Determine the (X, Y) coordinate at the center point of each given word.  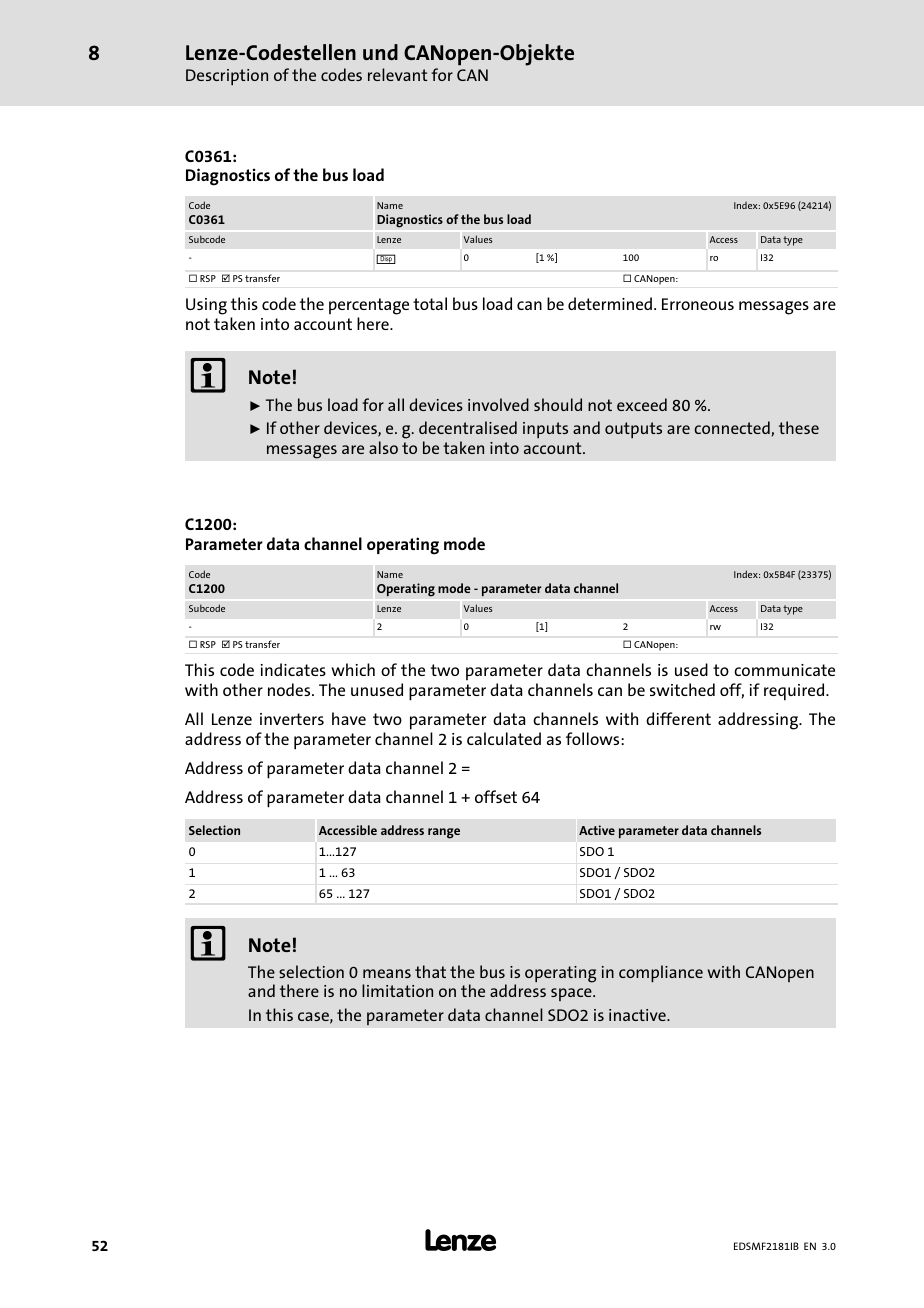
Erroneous (698, 304)
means (387, 973)
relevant (397, 74)
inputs (545, 430)
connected (732, 427)
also (383, 447)
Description (227, 77)
